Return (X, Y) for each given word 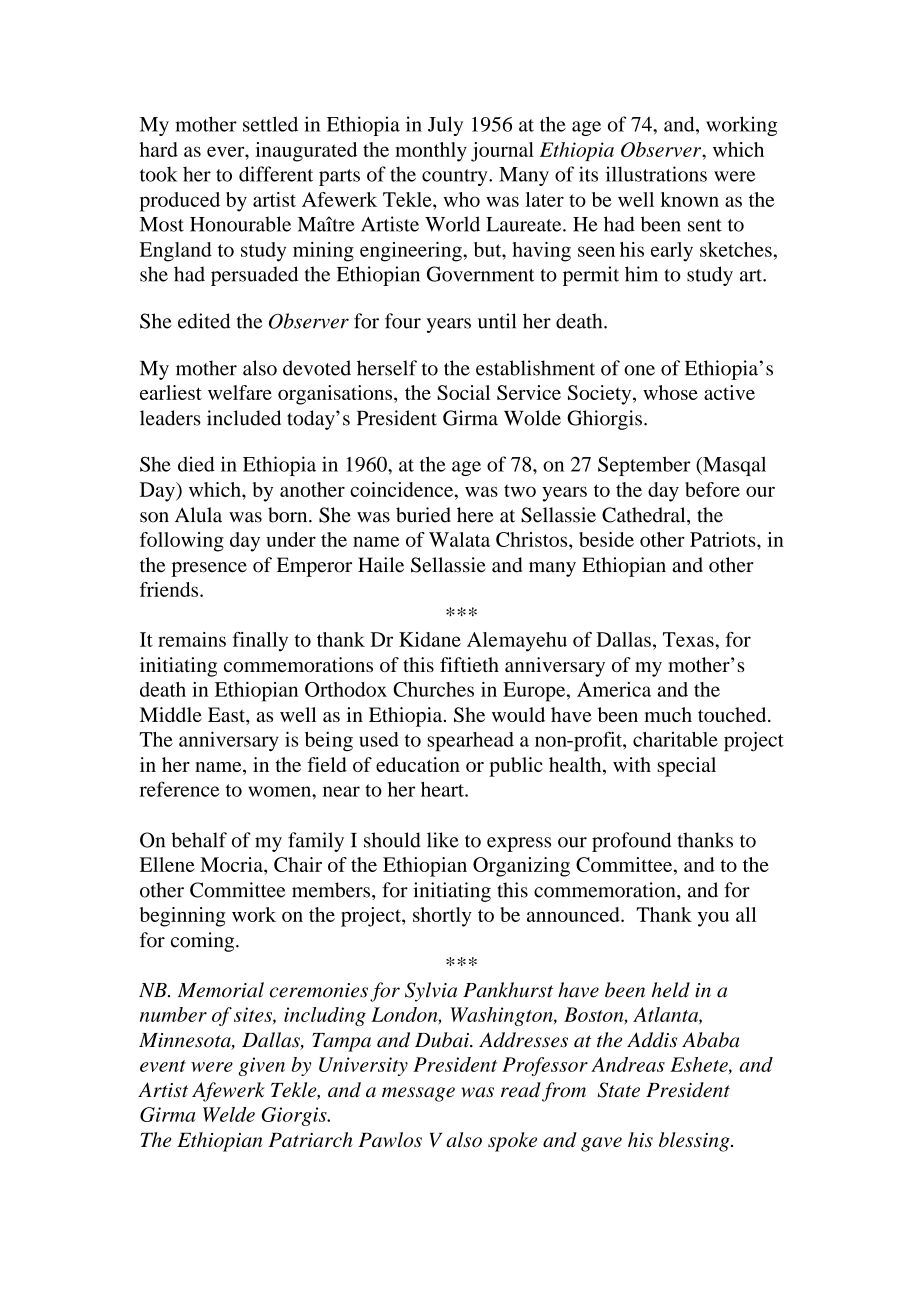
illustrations (656, 174)
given (261, 1066)
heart (443, 789)
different (276, 174)
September (644, 466)
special (686, 767)
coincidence (403, 489)
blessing (695, 1142)
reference (180, 789)
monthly (431, 152)
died (196, 464)
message (418, 1094)
